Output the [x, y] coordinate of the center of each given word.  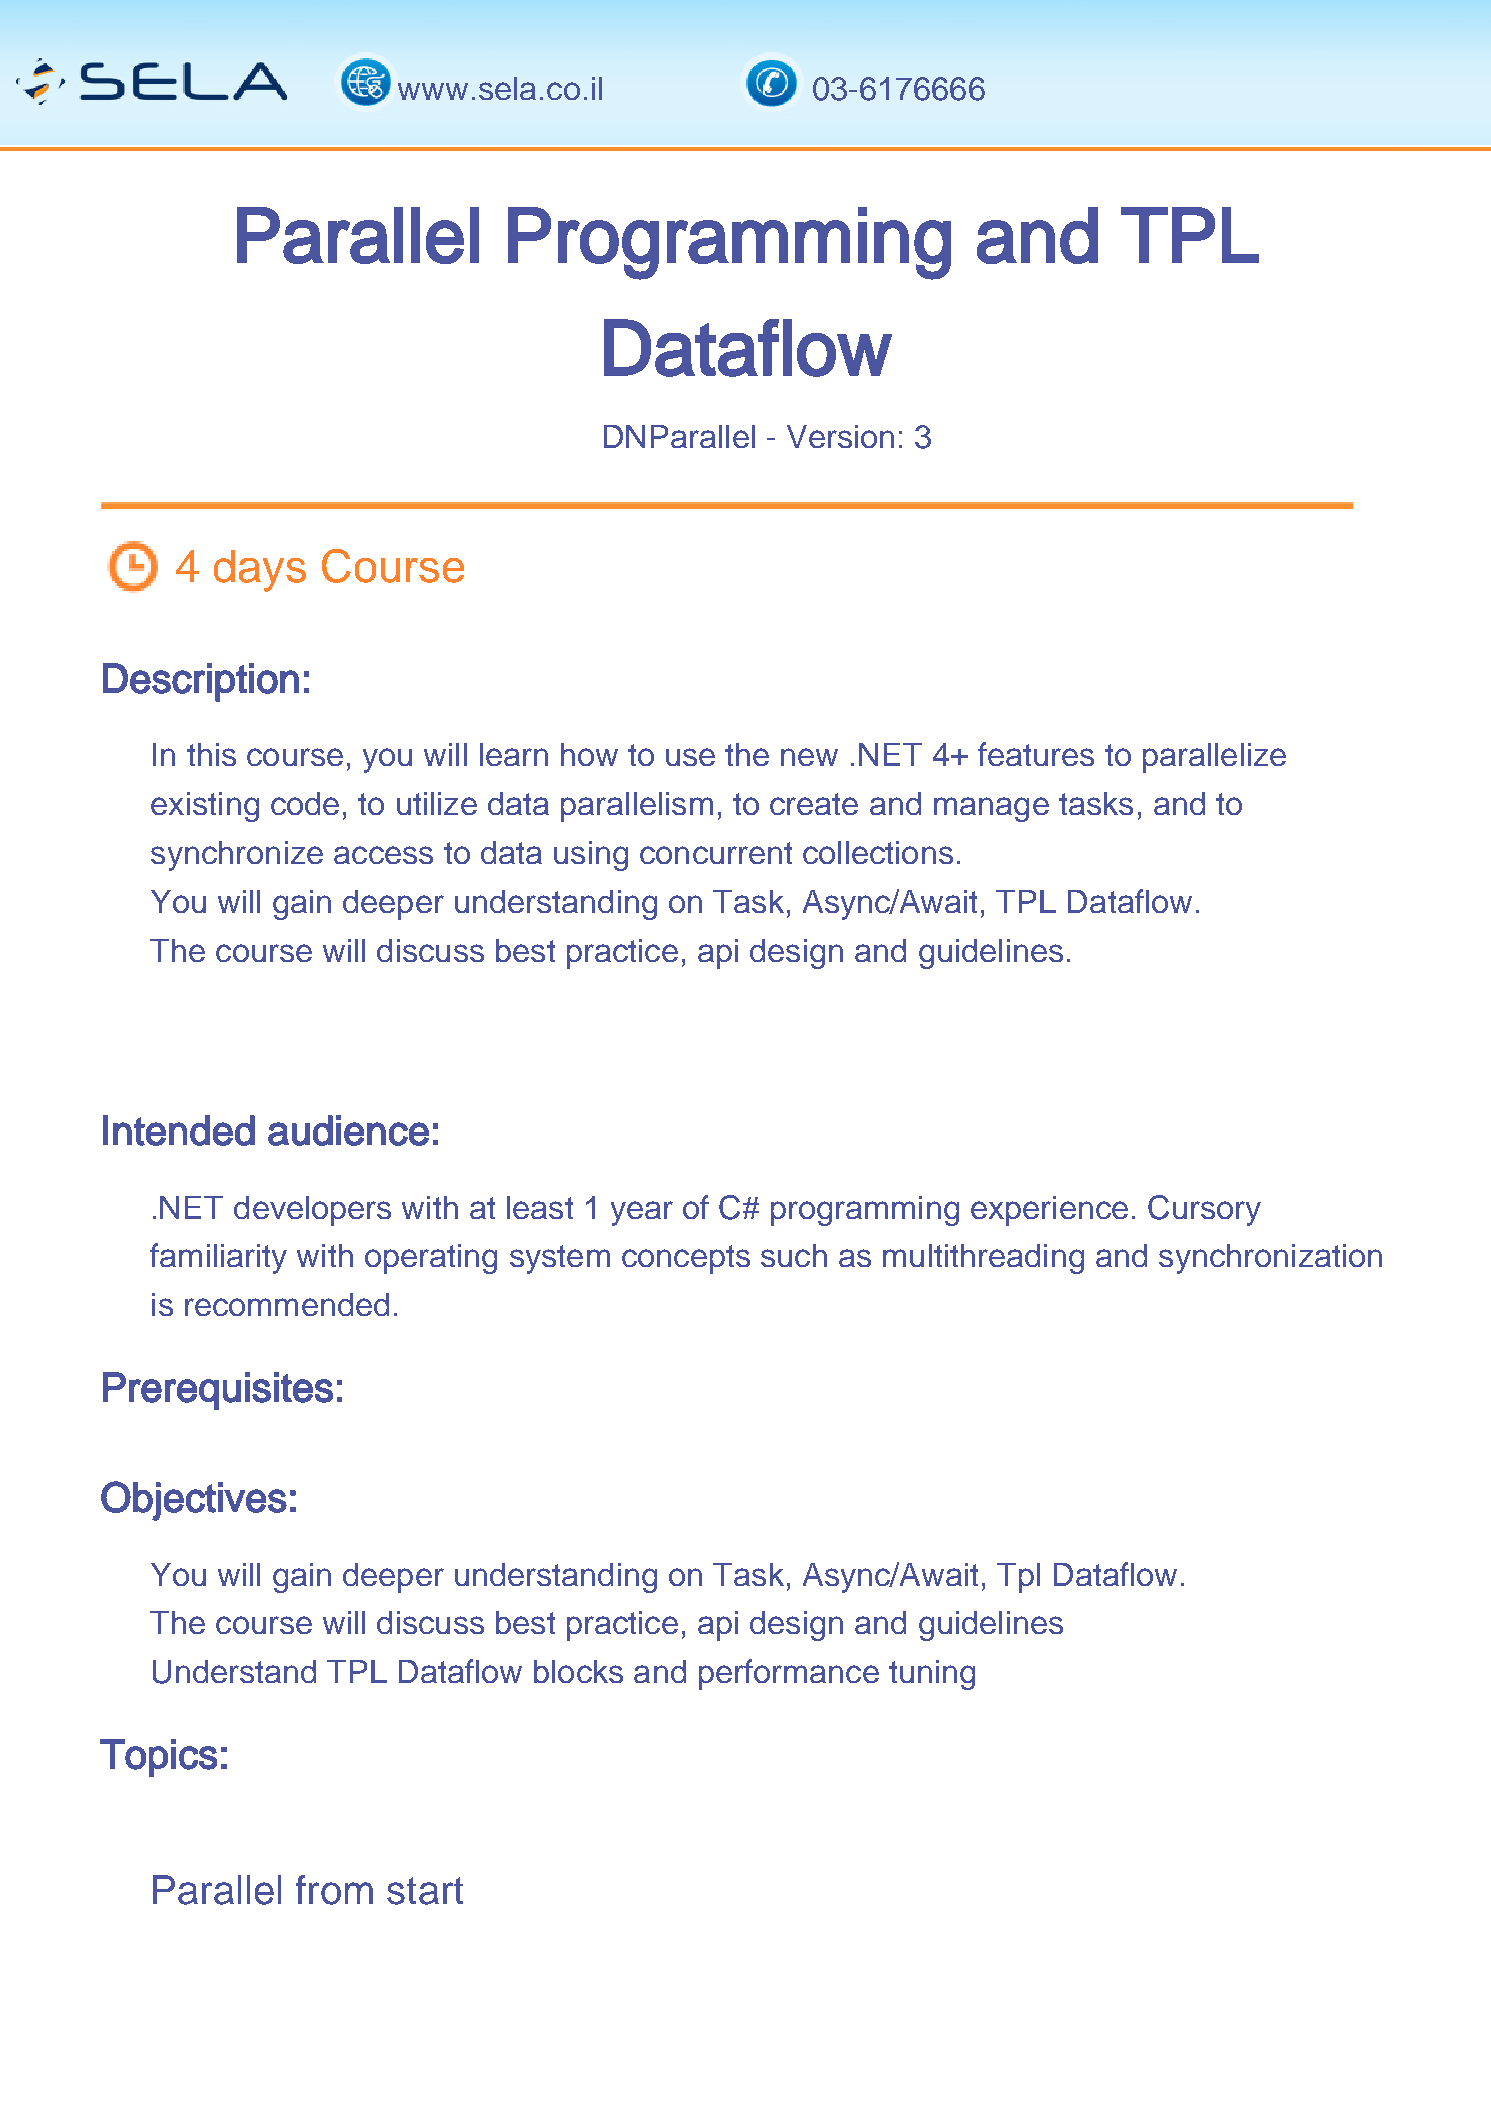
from [334, 1890]
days [260, 571]
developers [312, 1211]
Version [840, 436]
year [642, 1213]
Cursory [1204, 1210]
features [1036, 754]
